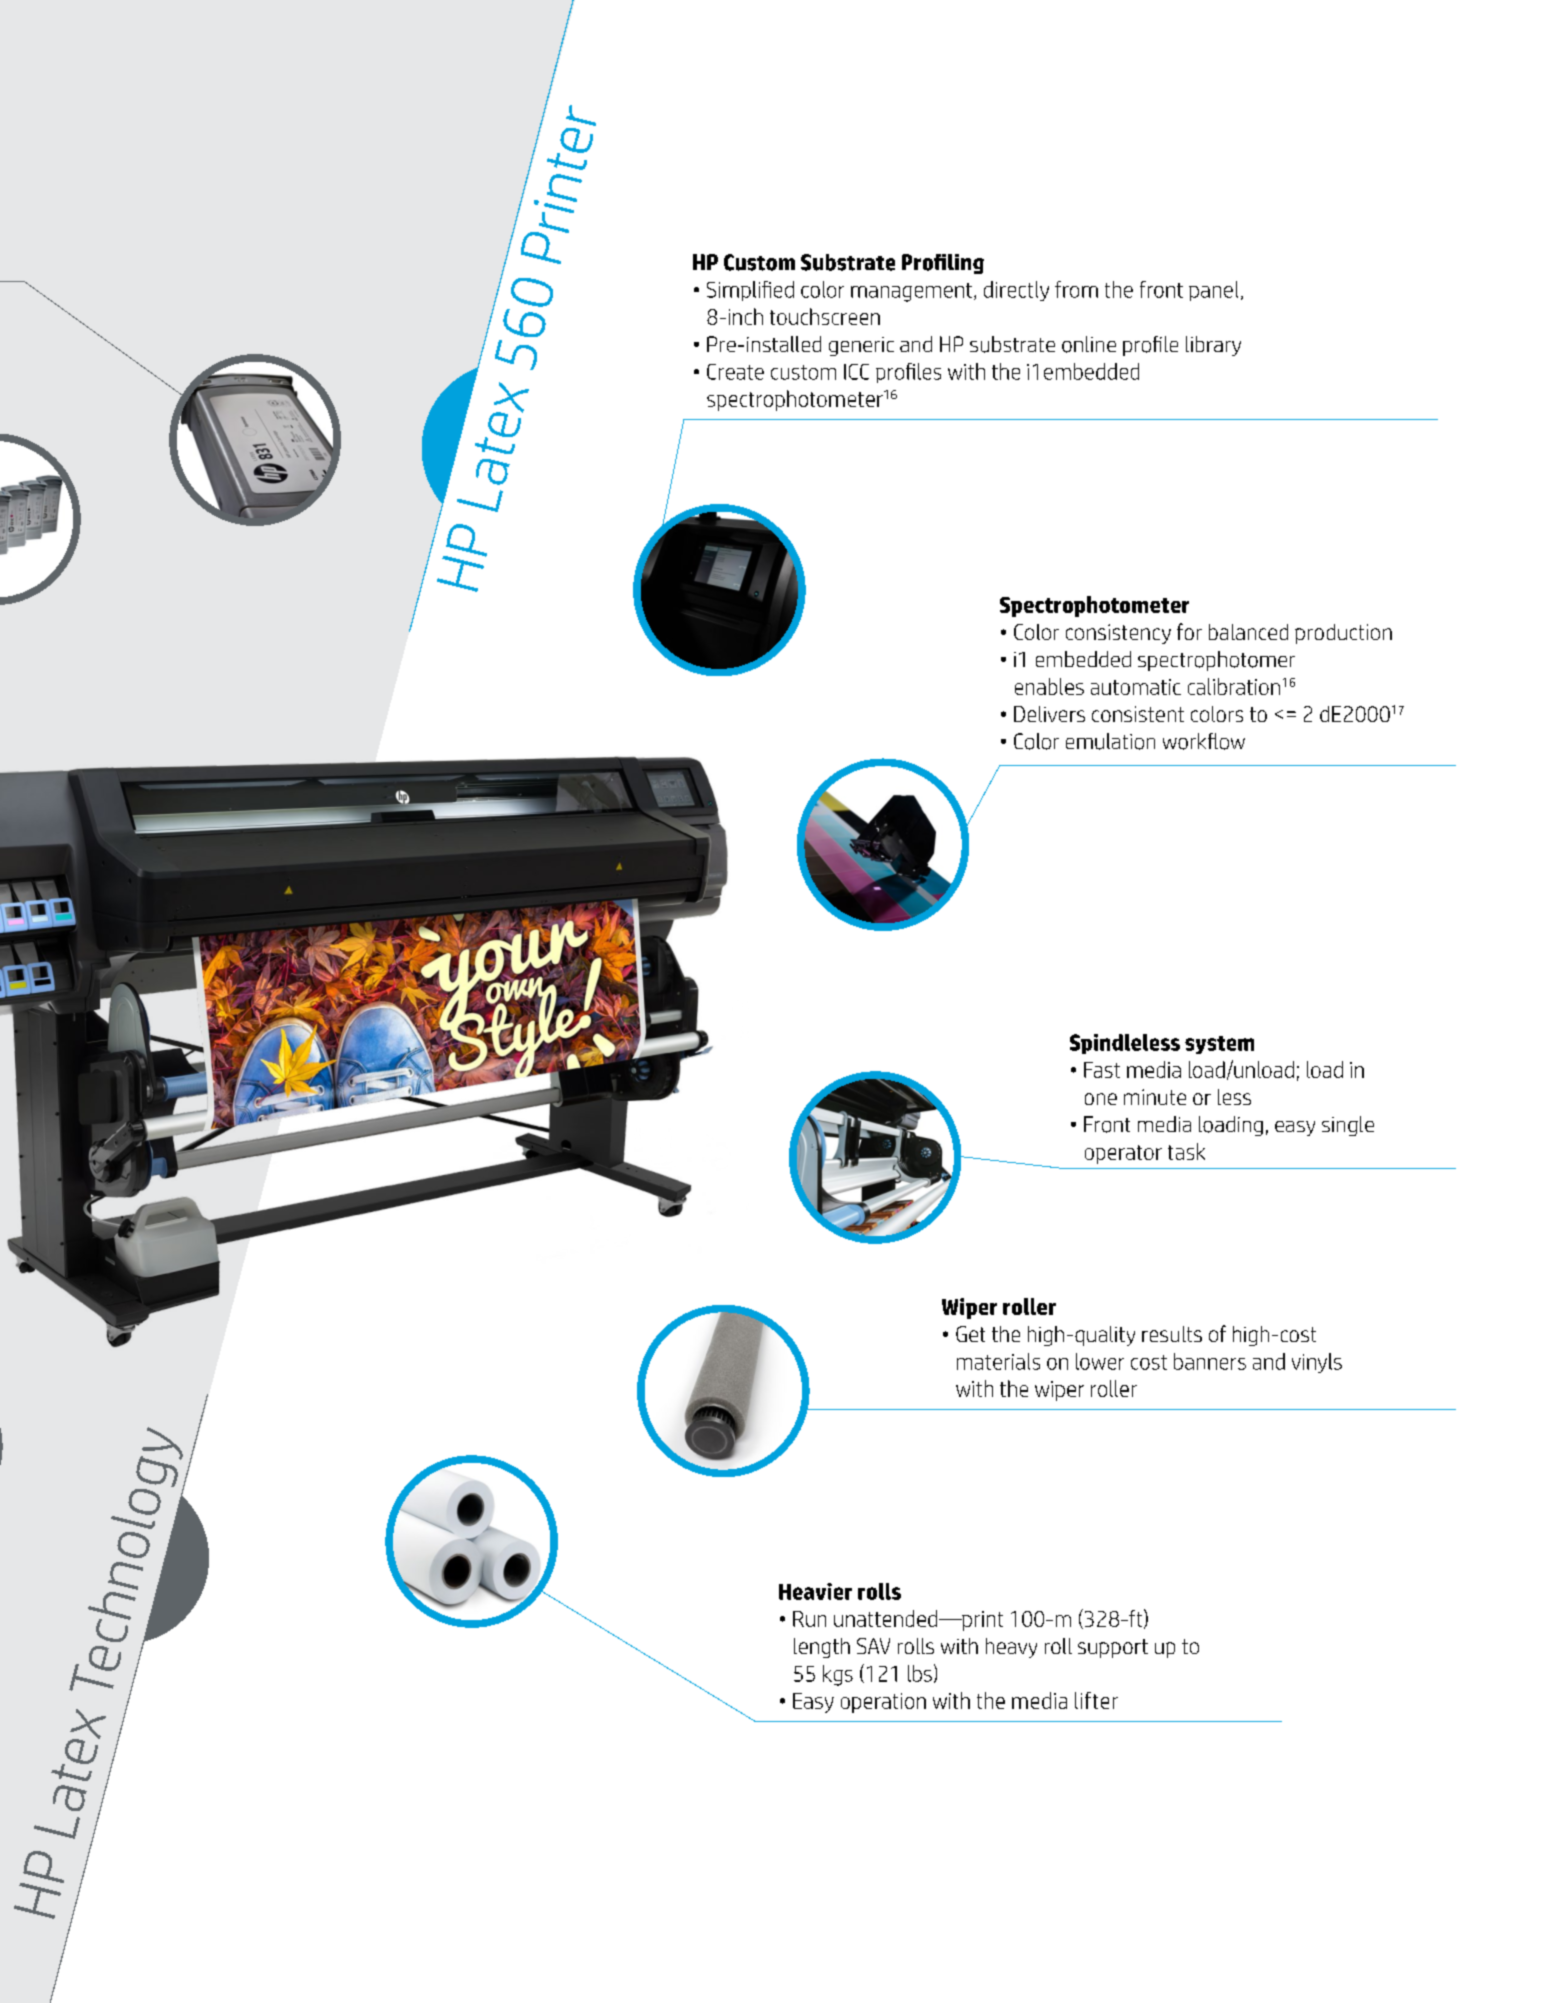 The width and height of the image is (1548, 2003). Describe the element at coordinates (825, 316) in the image. I see `touchscreen` at that location.
